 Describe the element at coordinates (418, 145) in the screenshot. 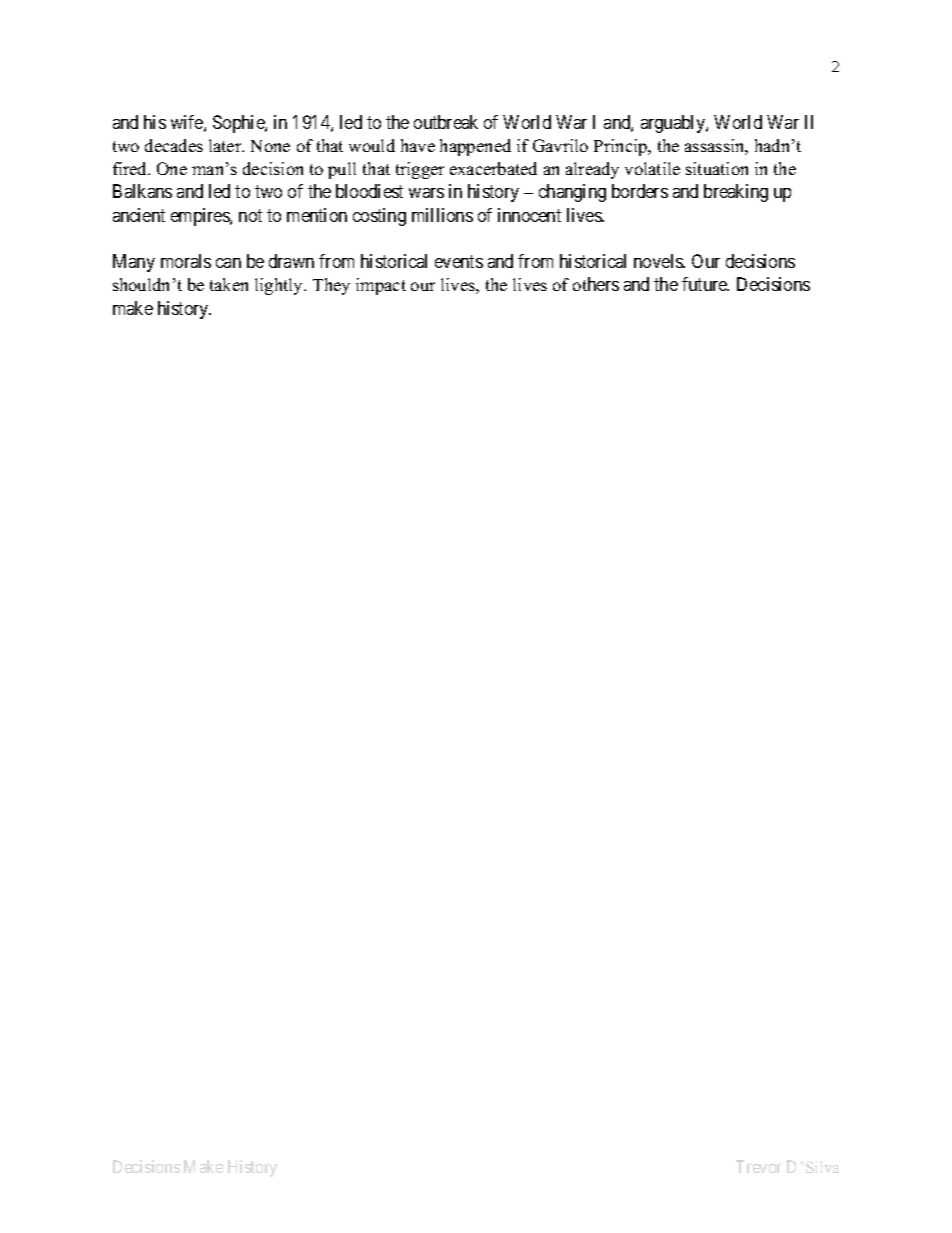

I see `have` at that location.
